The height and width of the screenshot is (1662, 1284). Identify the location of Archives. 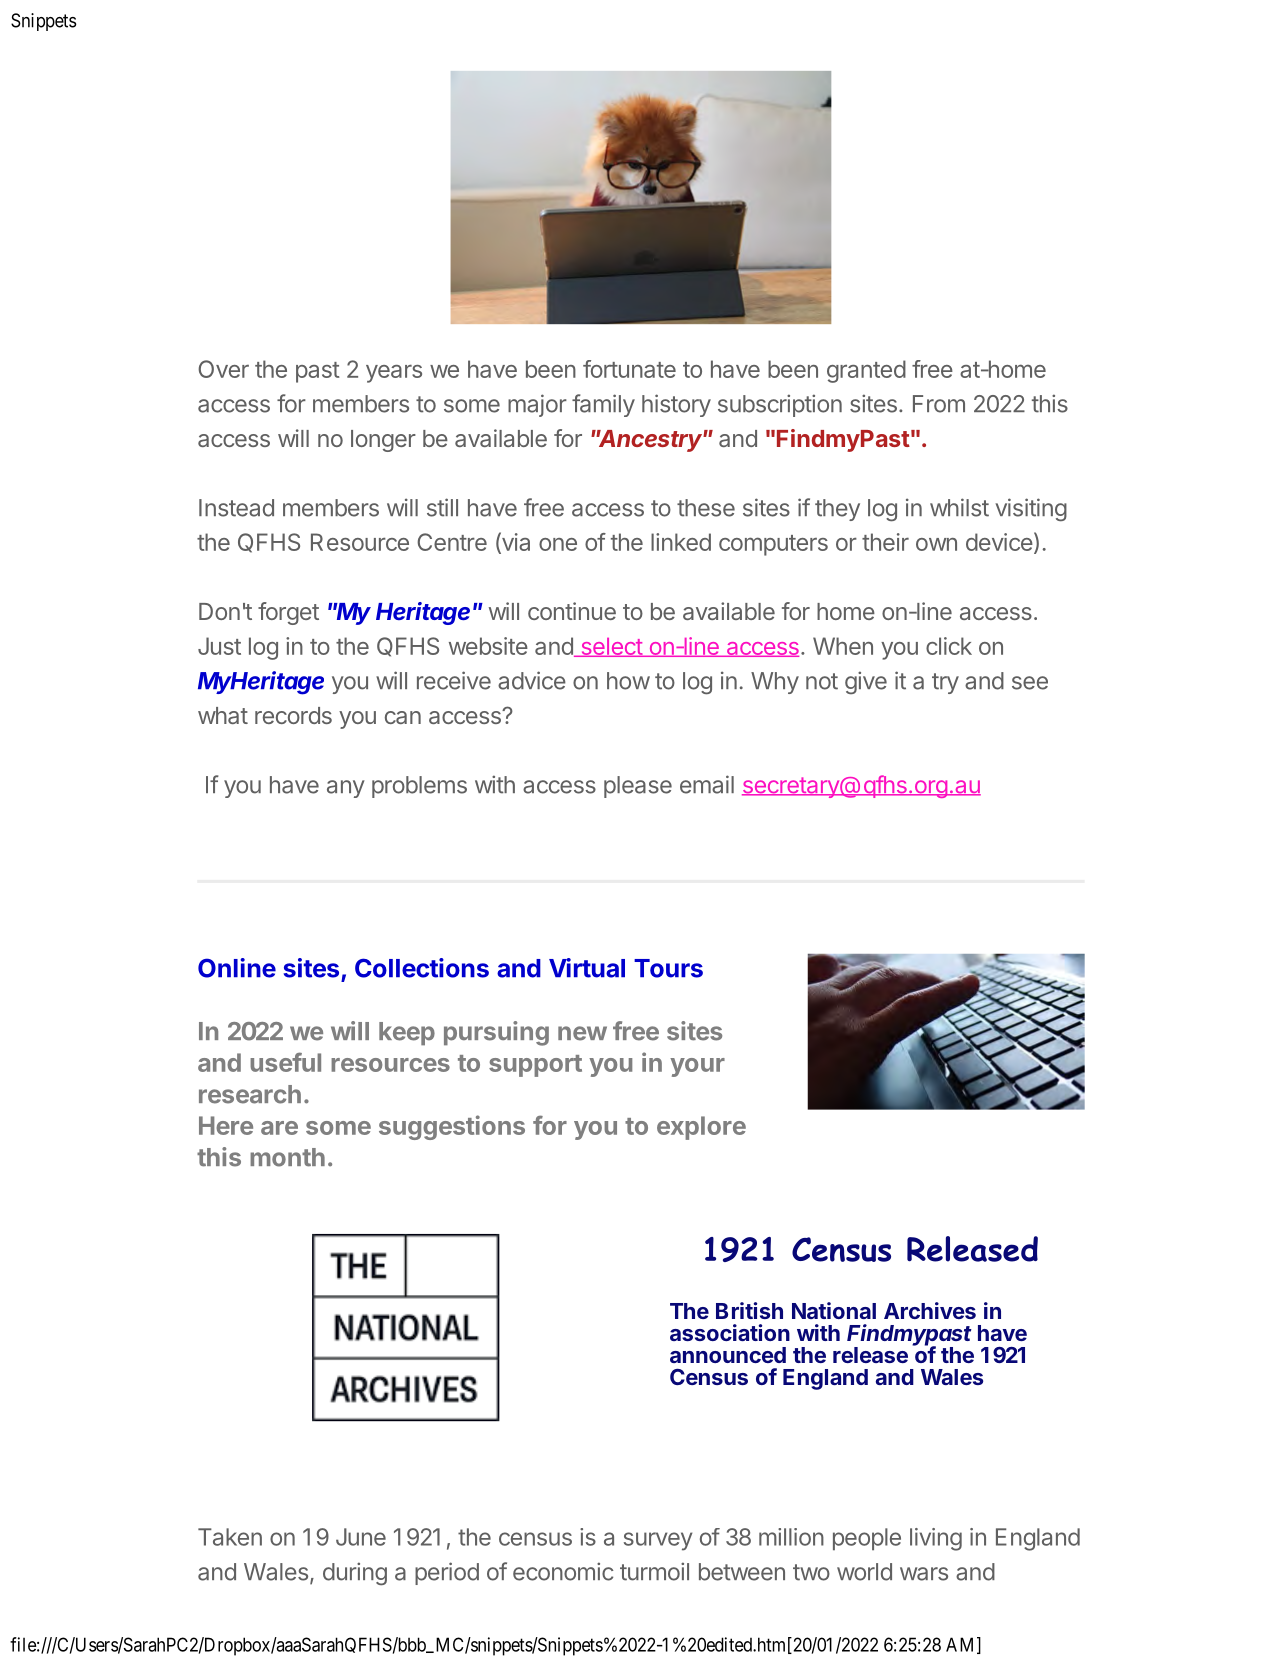
(930, 1310).
